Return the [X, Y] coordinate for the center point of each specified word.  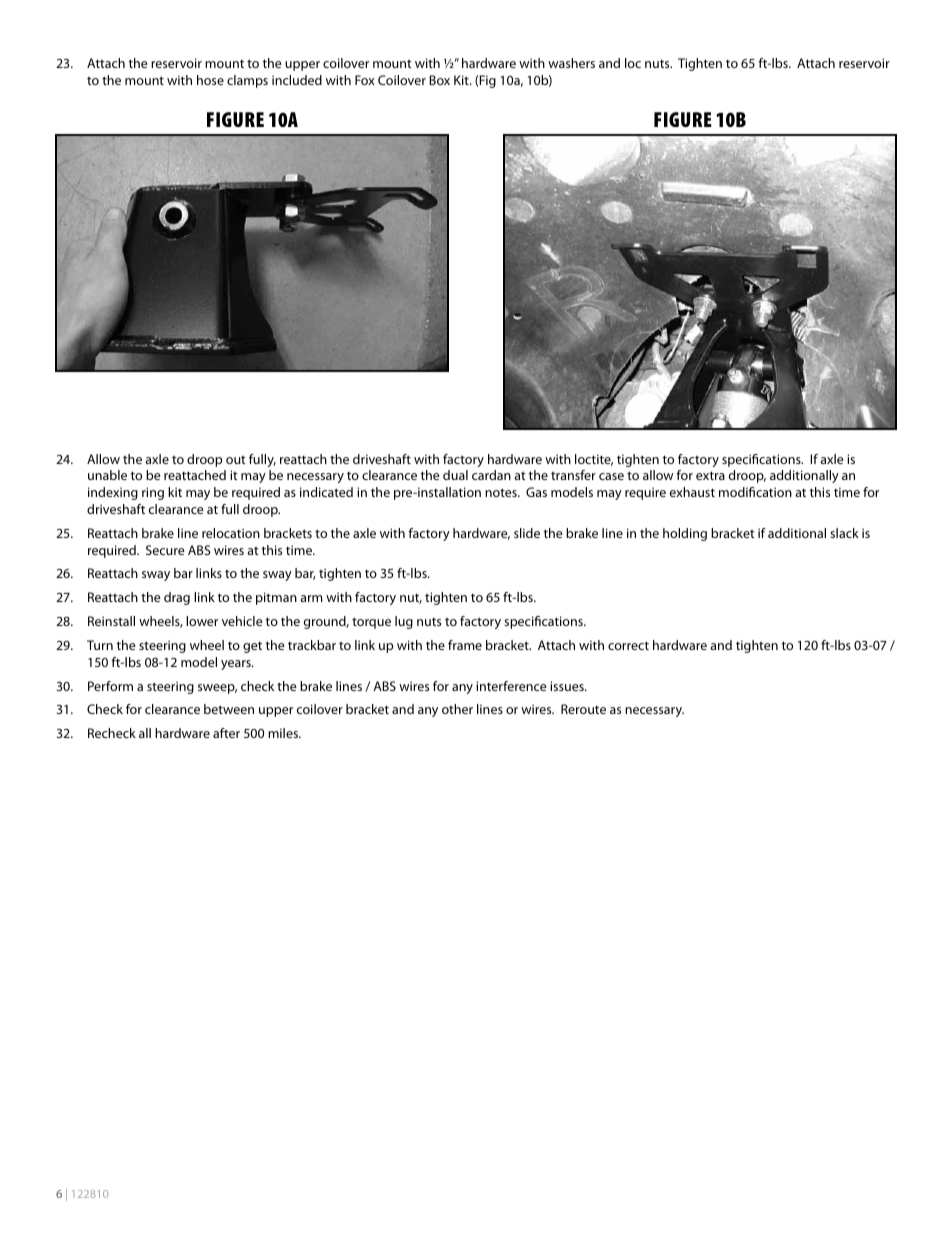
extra [710, 475]
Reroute [583, 709]
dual [455, 475]
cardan [491, 475]
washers [571, 63]
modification [755, 492]
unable [107, 475]
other [457, 709]
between [229, 709]
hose [210, 80]
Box [440, 80]
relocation [231, 533]
